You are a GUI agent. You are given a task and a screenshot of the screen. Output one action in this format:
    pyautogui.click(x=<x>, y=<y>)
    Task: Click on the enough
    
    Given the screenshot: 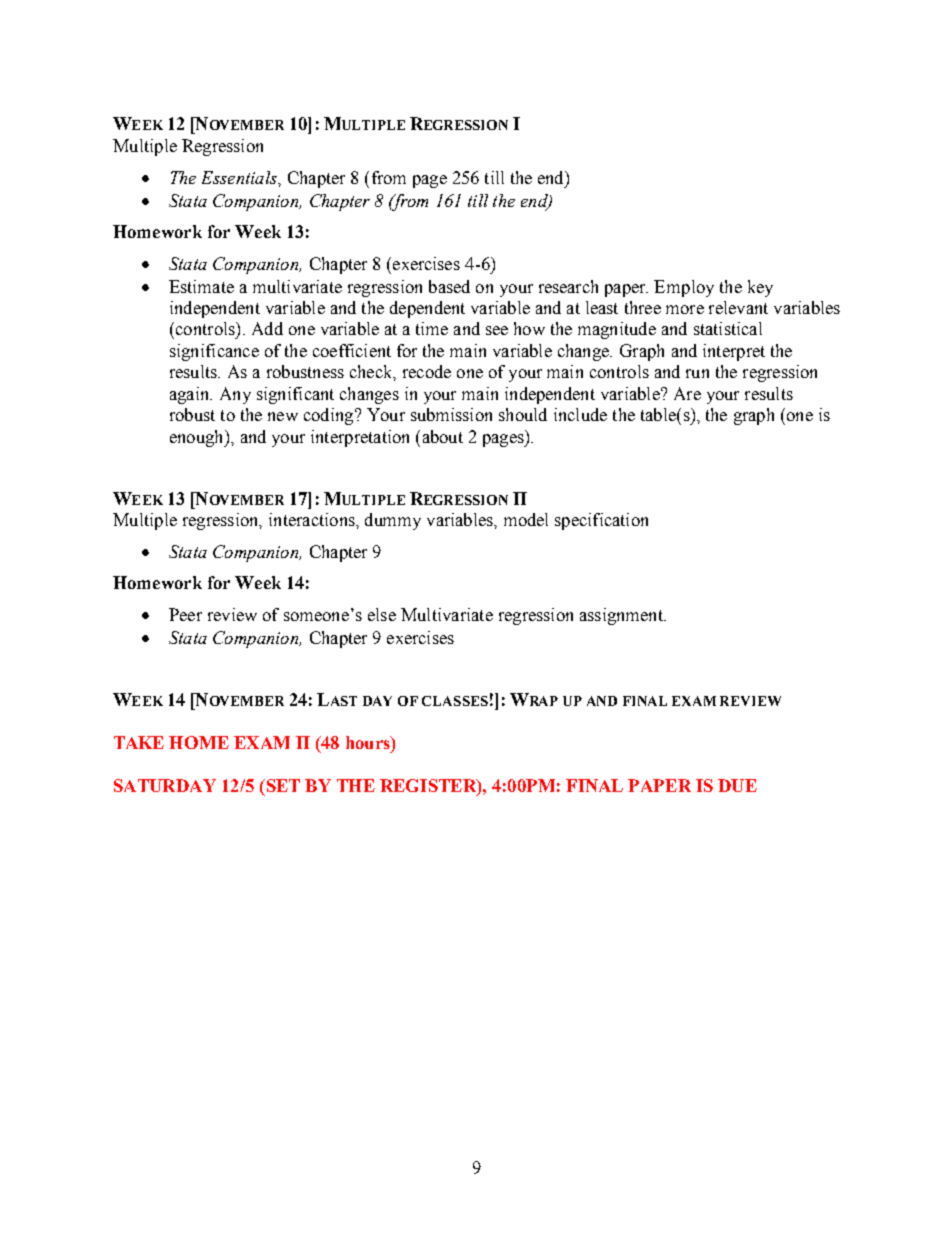 What is the action you would take?
    pyautogui.click(x=198, y=438)
